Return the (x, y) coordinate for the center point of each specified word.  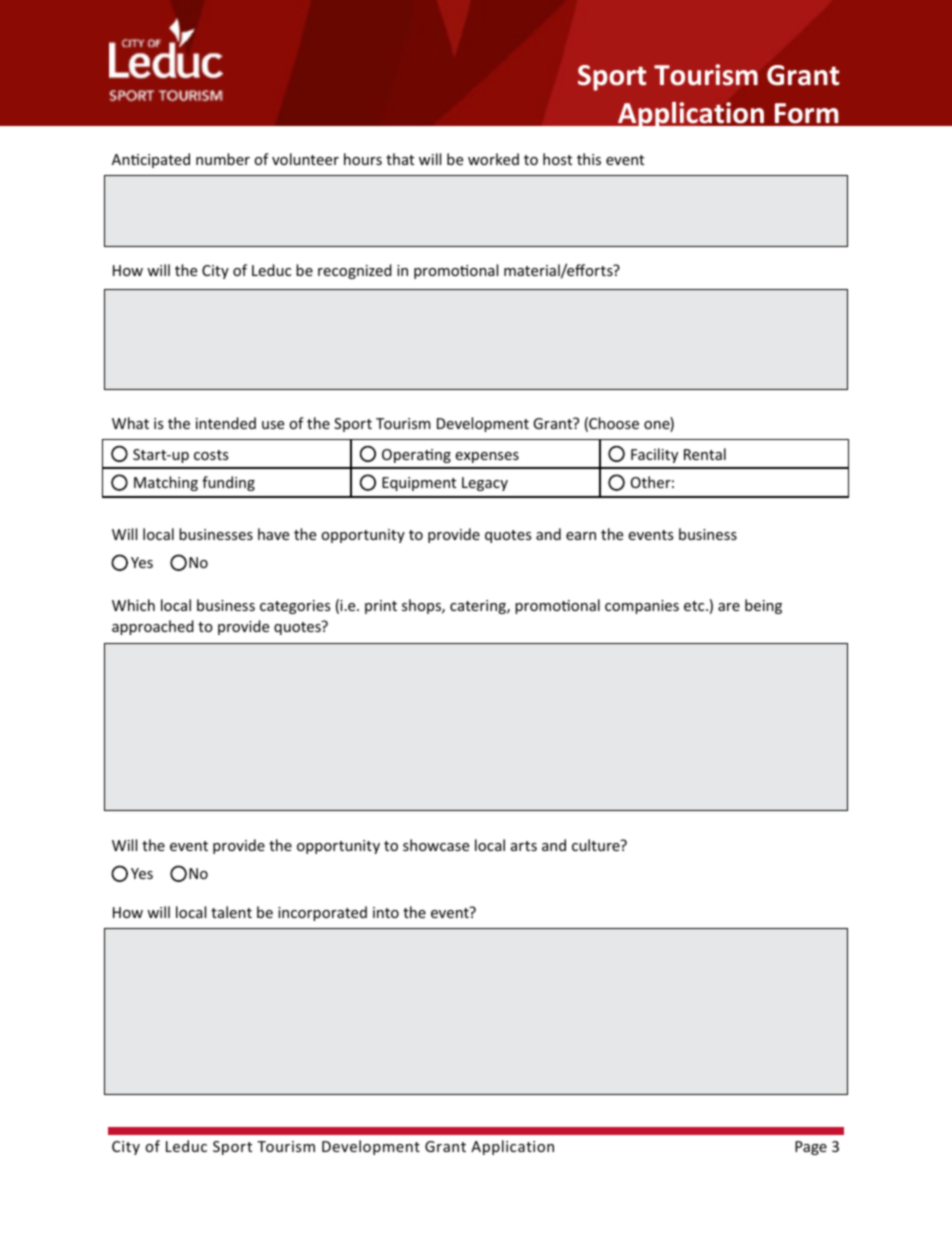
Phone (291, 846)
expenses (487, 457)
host (557, 159)
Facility (654, 455)
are (729, 607)
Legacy (485, 484)
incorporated (322, 913)
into (386, 912)
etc (695, 606)
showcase (436, 845)
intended (226, 423)
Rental (705, 454)
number (223, 159)
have (273, 534)
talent (231, 912)
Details (816, 1094)
